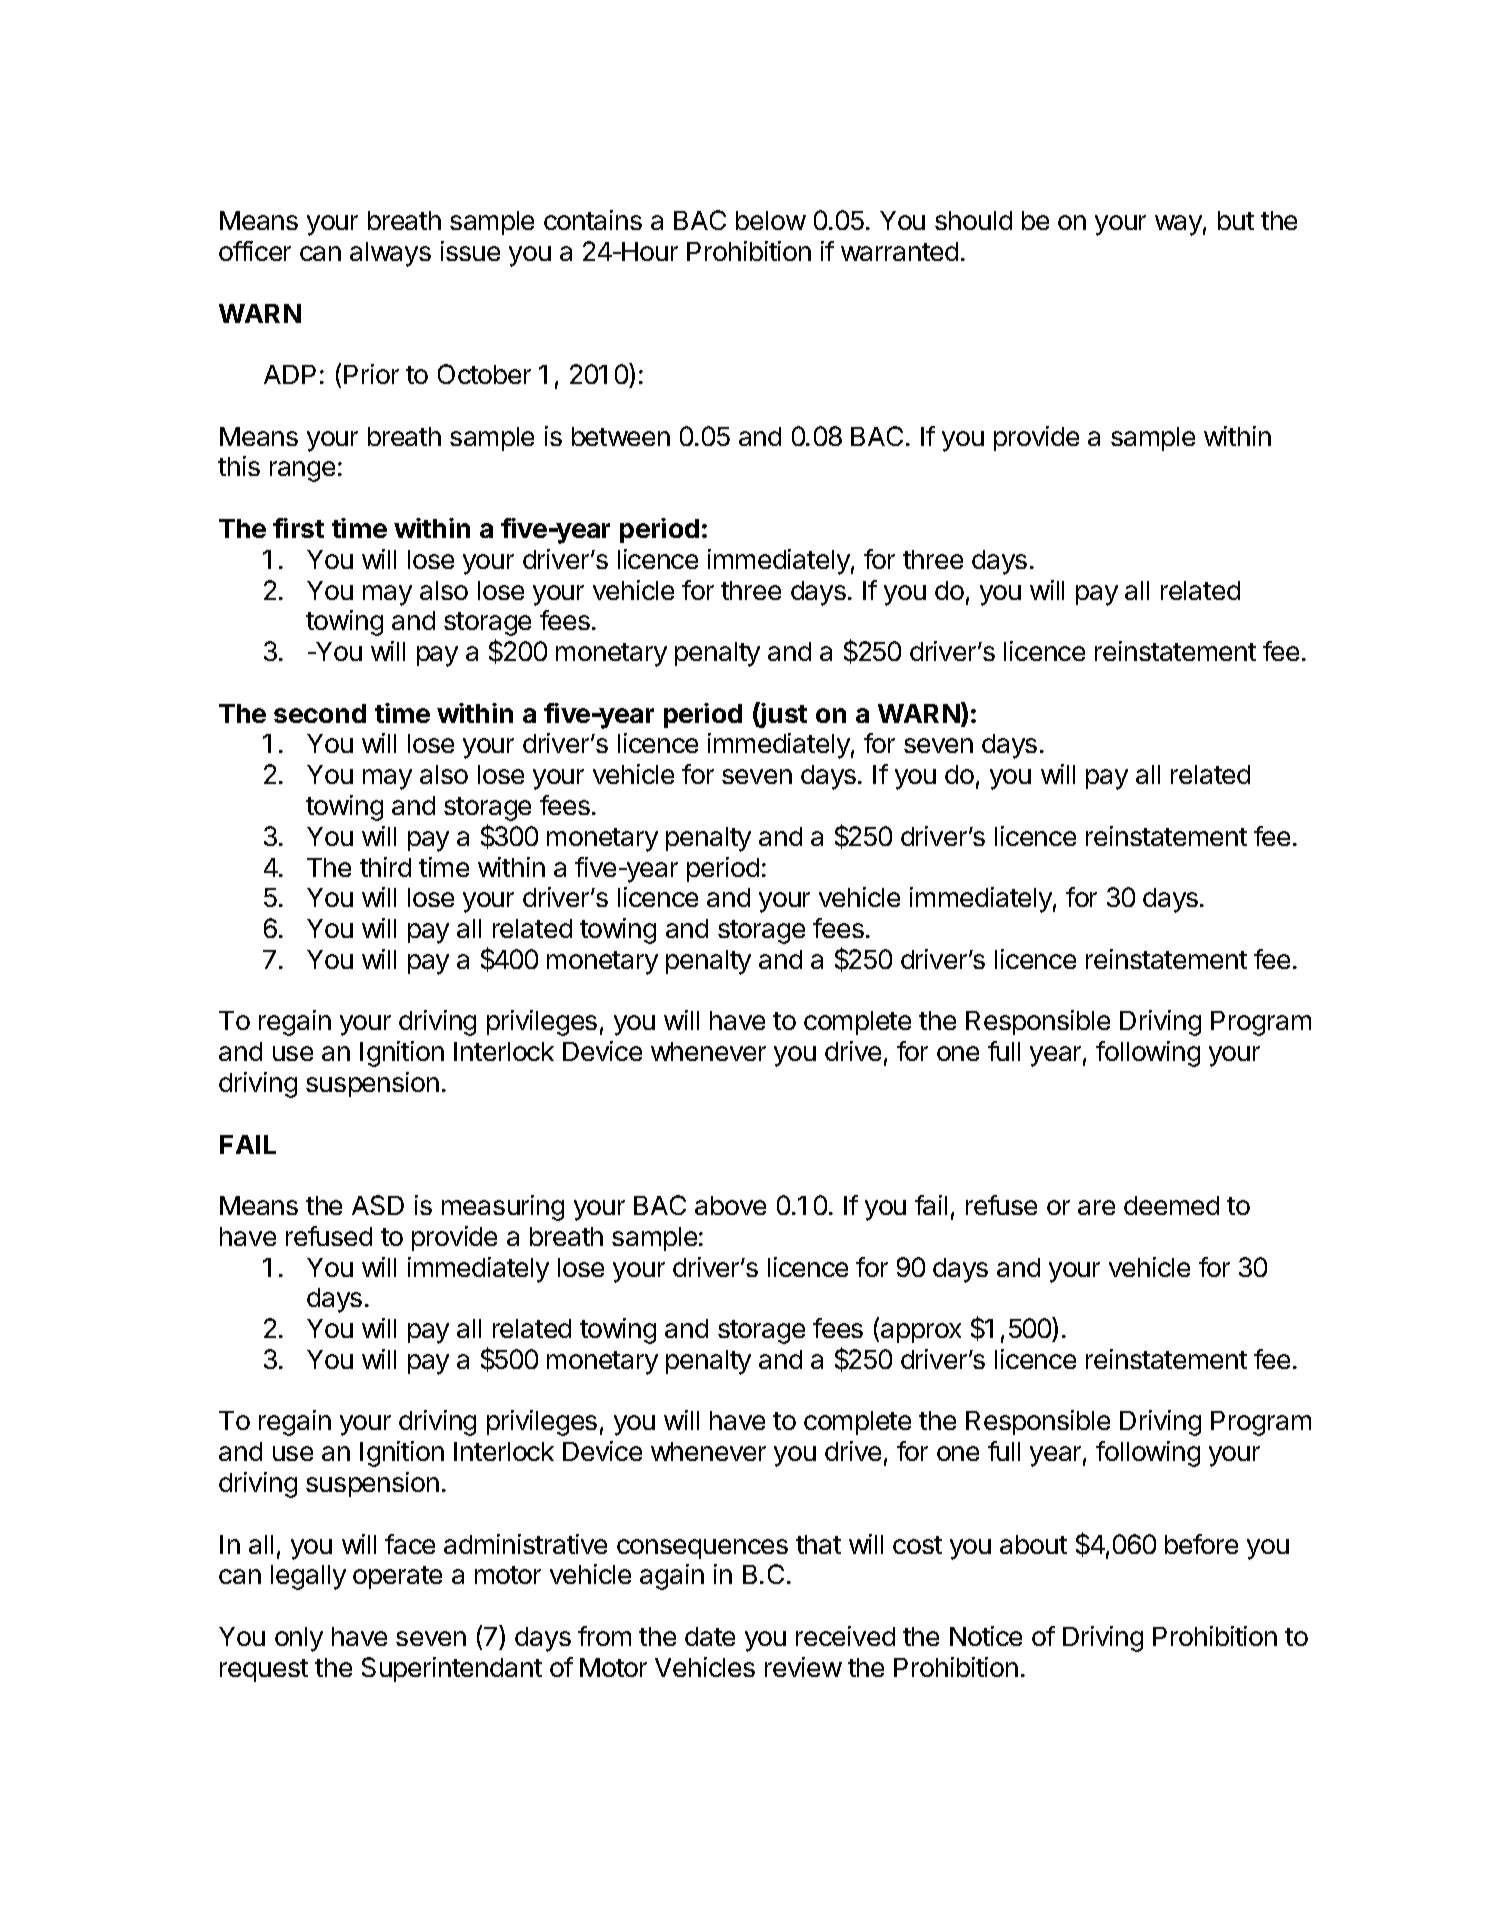 This page has height=1927, width=1489. I want to click on warranted, so click(899, 251).
